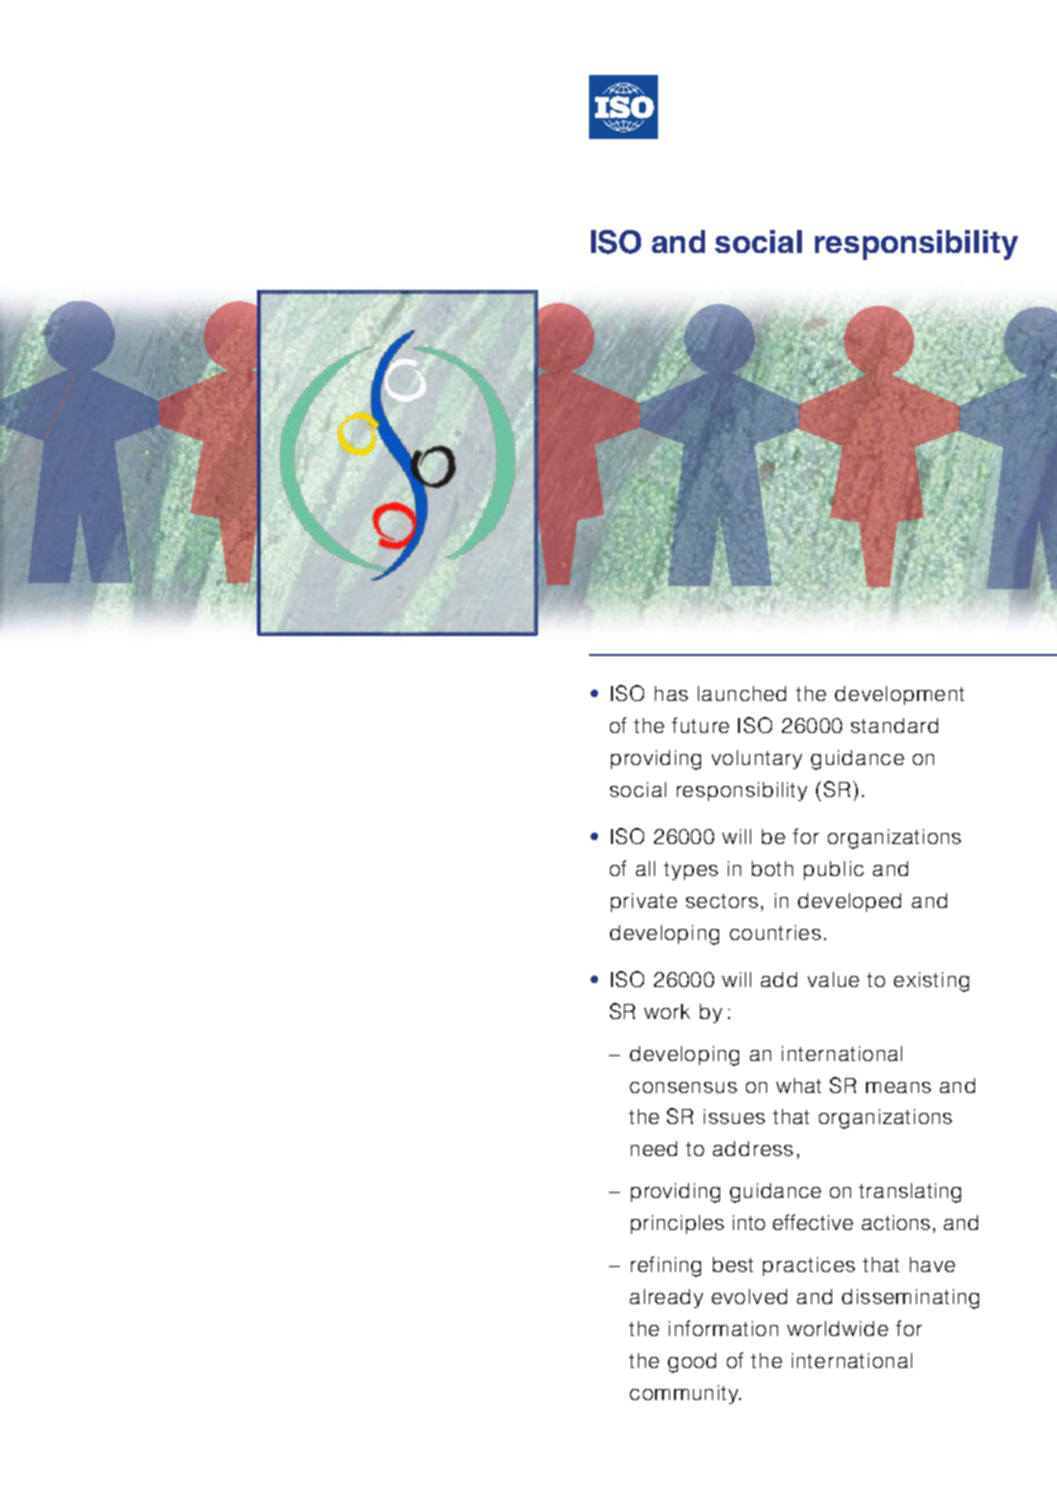  I want to click on work, so click(667, 1011).
